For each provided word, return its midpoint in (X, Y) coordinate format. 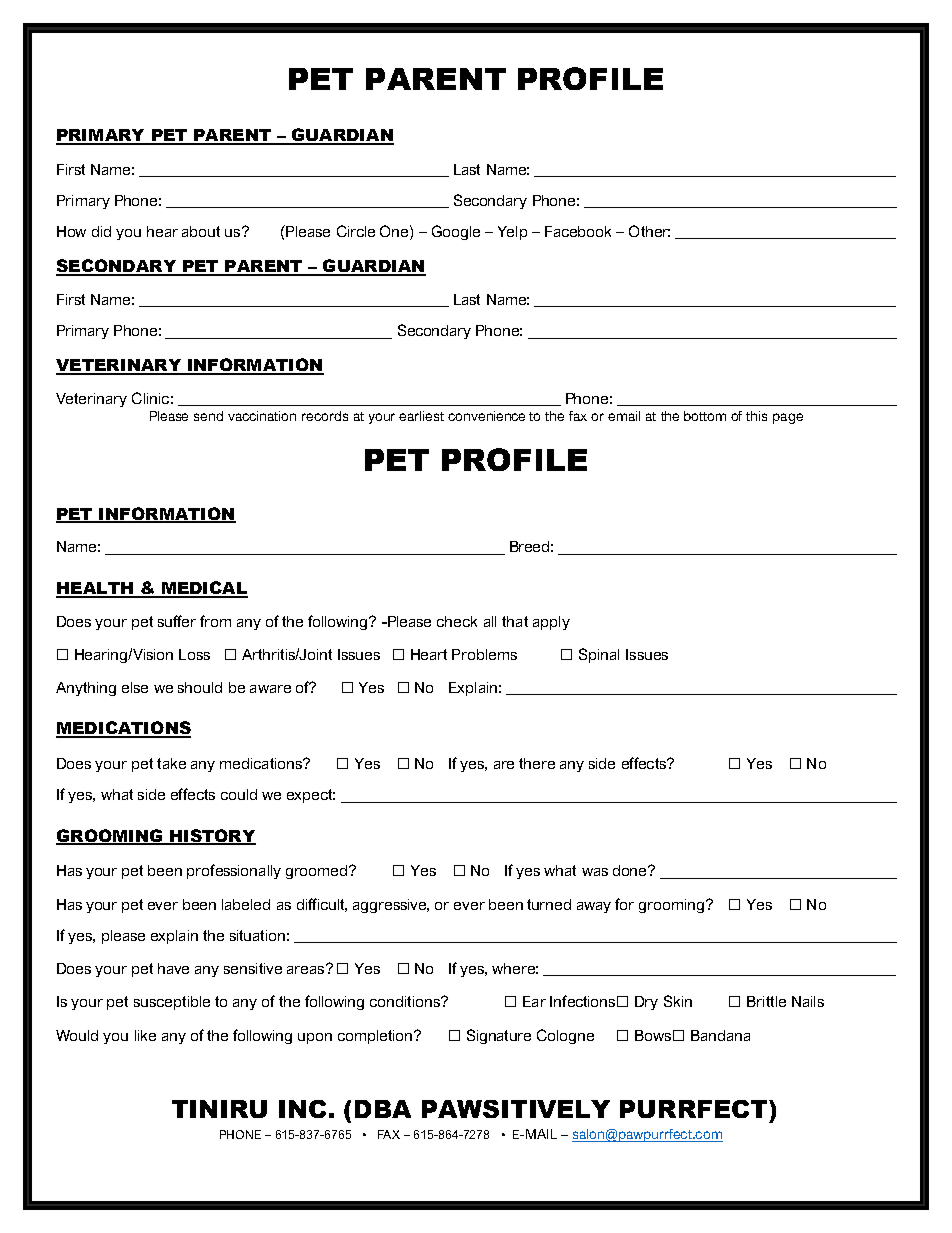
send (208, 416)
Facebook (578, 231)
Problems (484, 654)
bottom (705, 416)
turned (549, 904)
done (631, 870)
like (145, 1035)
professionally (234, 871)
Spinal (599, 655)
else (135, 687)
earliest (421, 416)
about (201, 231)
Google (456, 232)
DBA (383, 1109)
